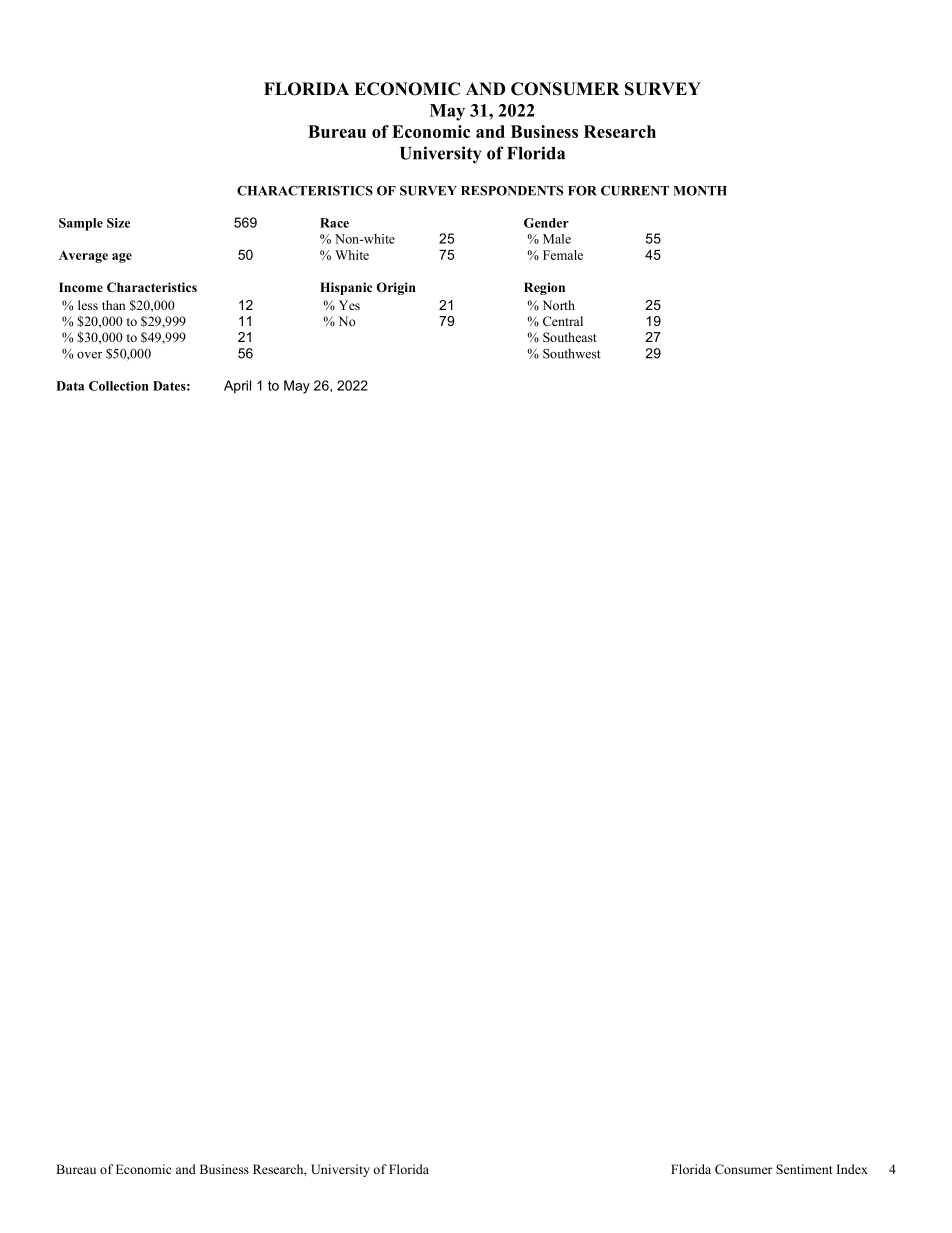 This document has height=1233, width=952. What do you see at coordinates (119, 386) in the document?
I see `Collection` at bounding box center [119, 386].
